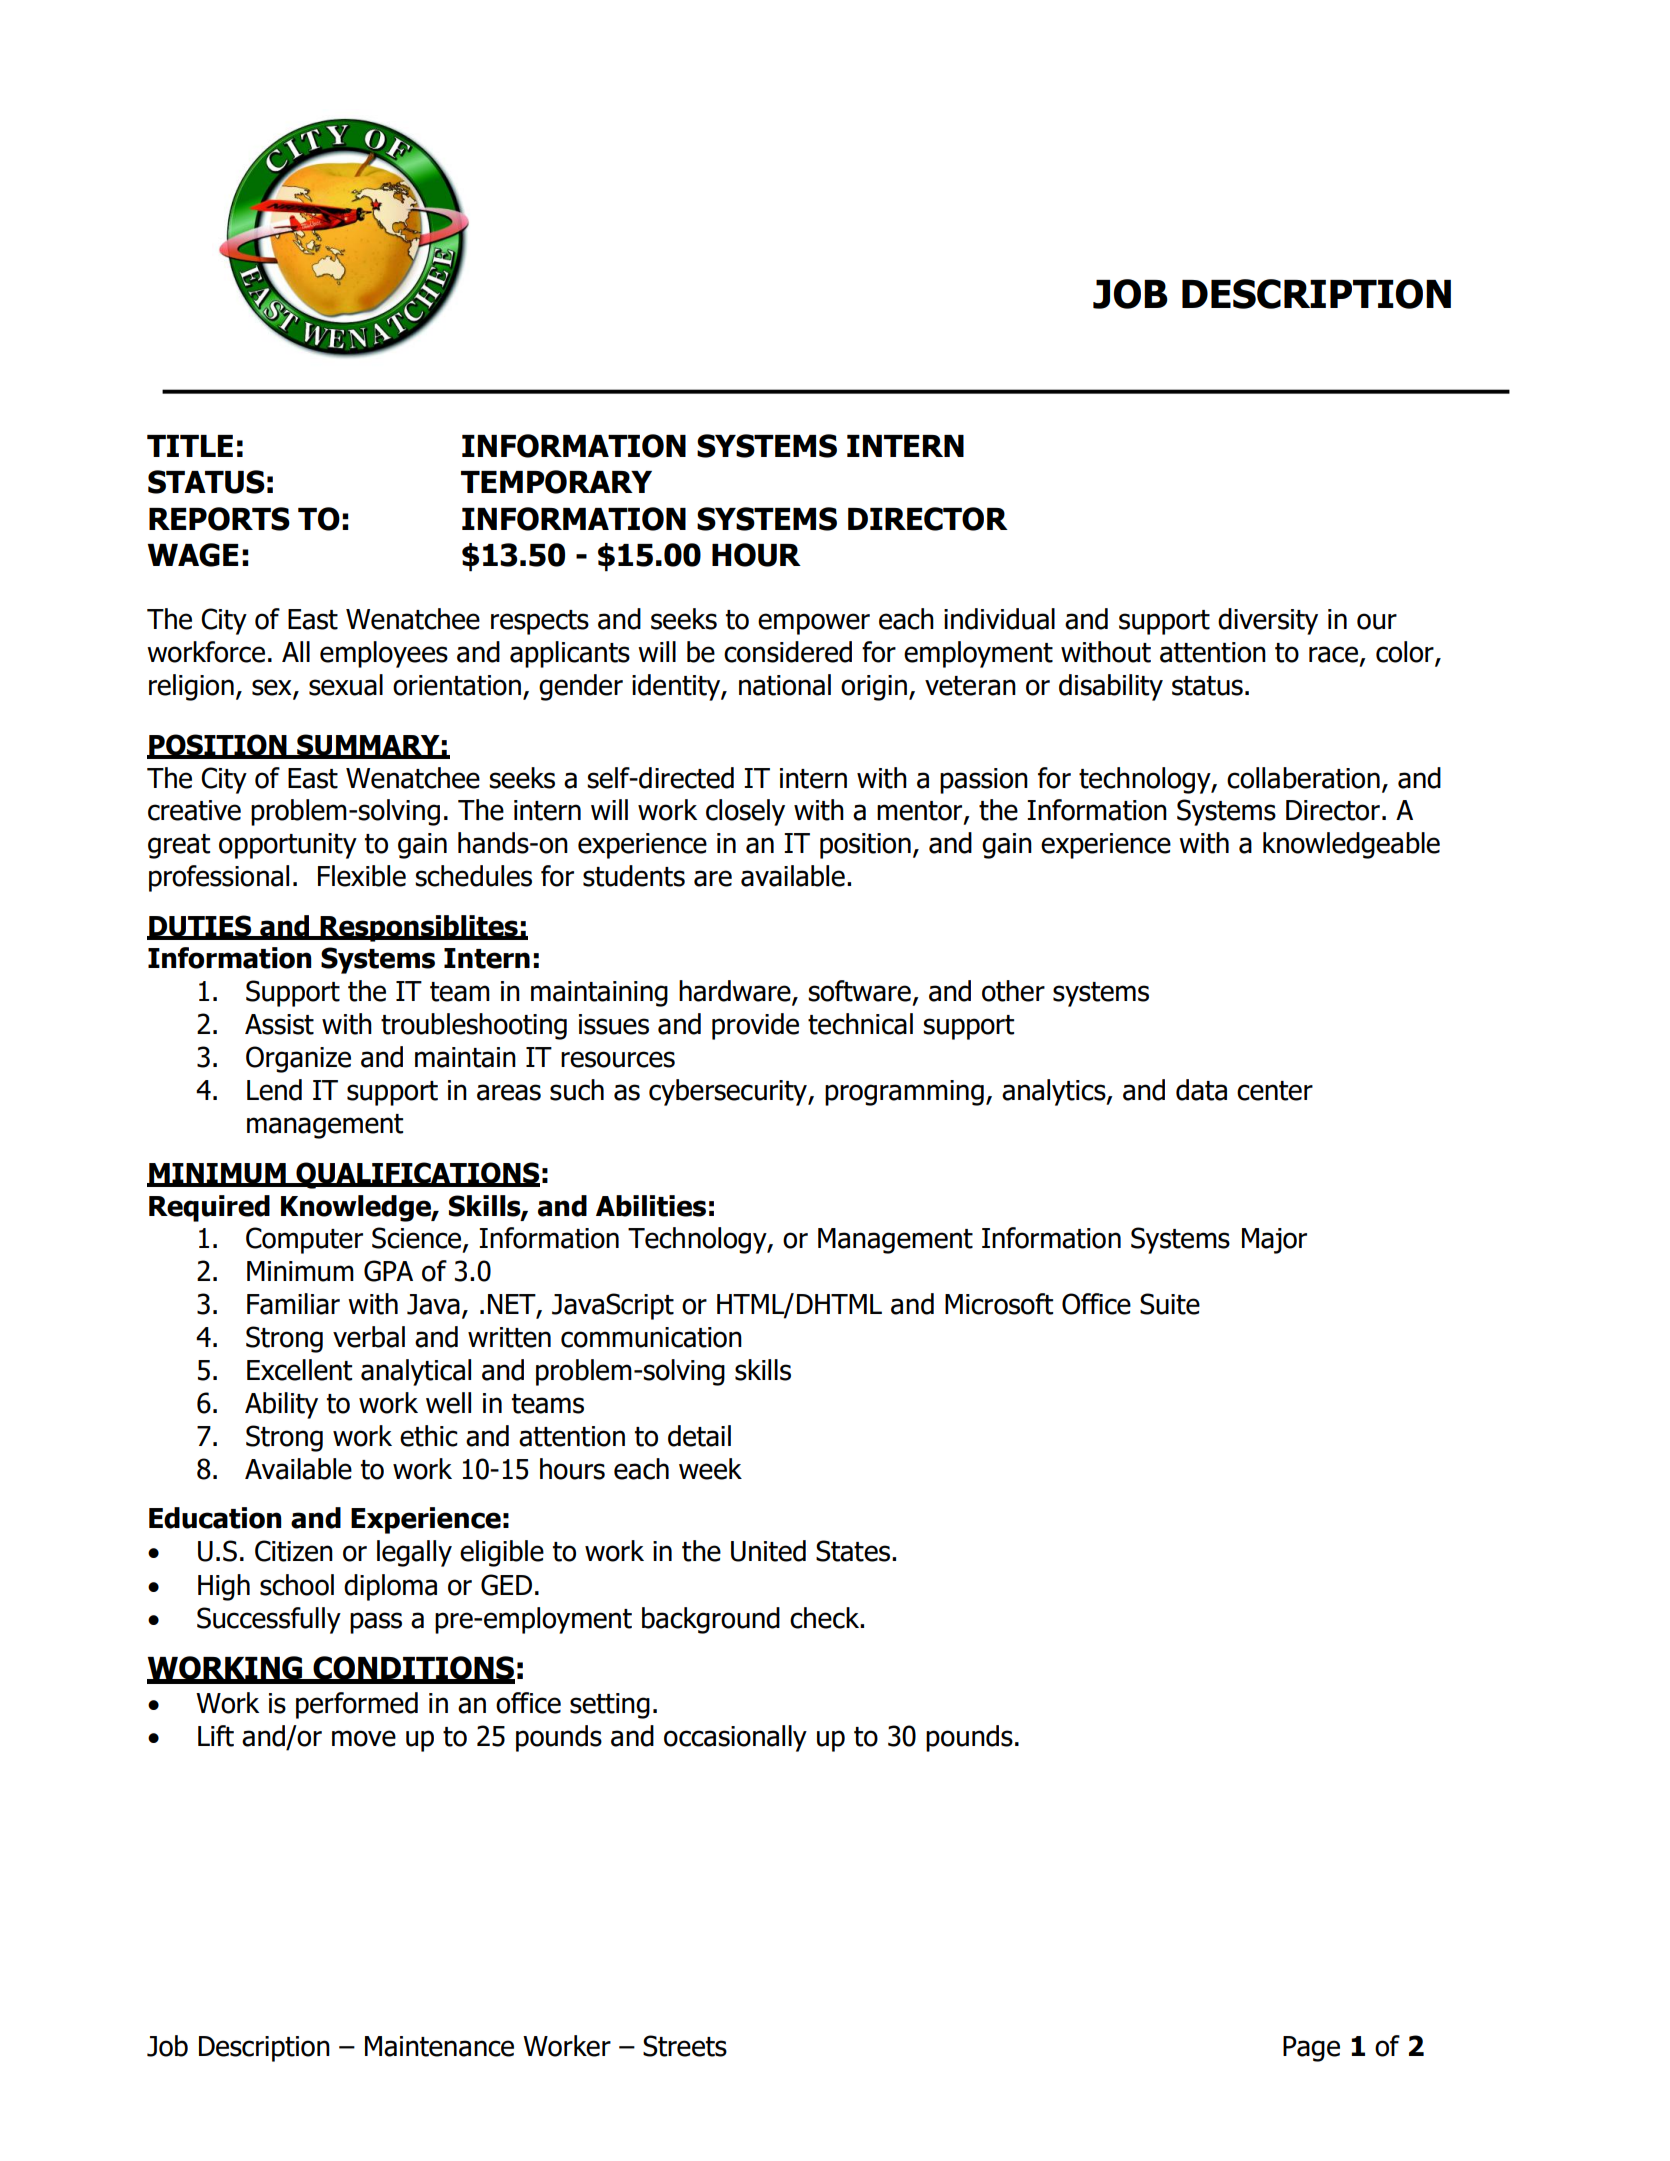 The image size is (1670, 2161). I want to click on Maintenance, so click(439, 2046).
